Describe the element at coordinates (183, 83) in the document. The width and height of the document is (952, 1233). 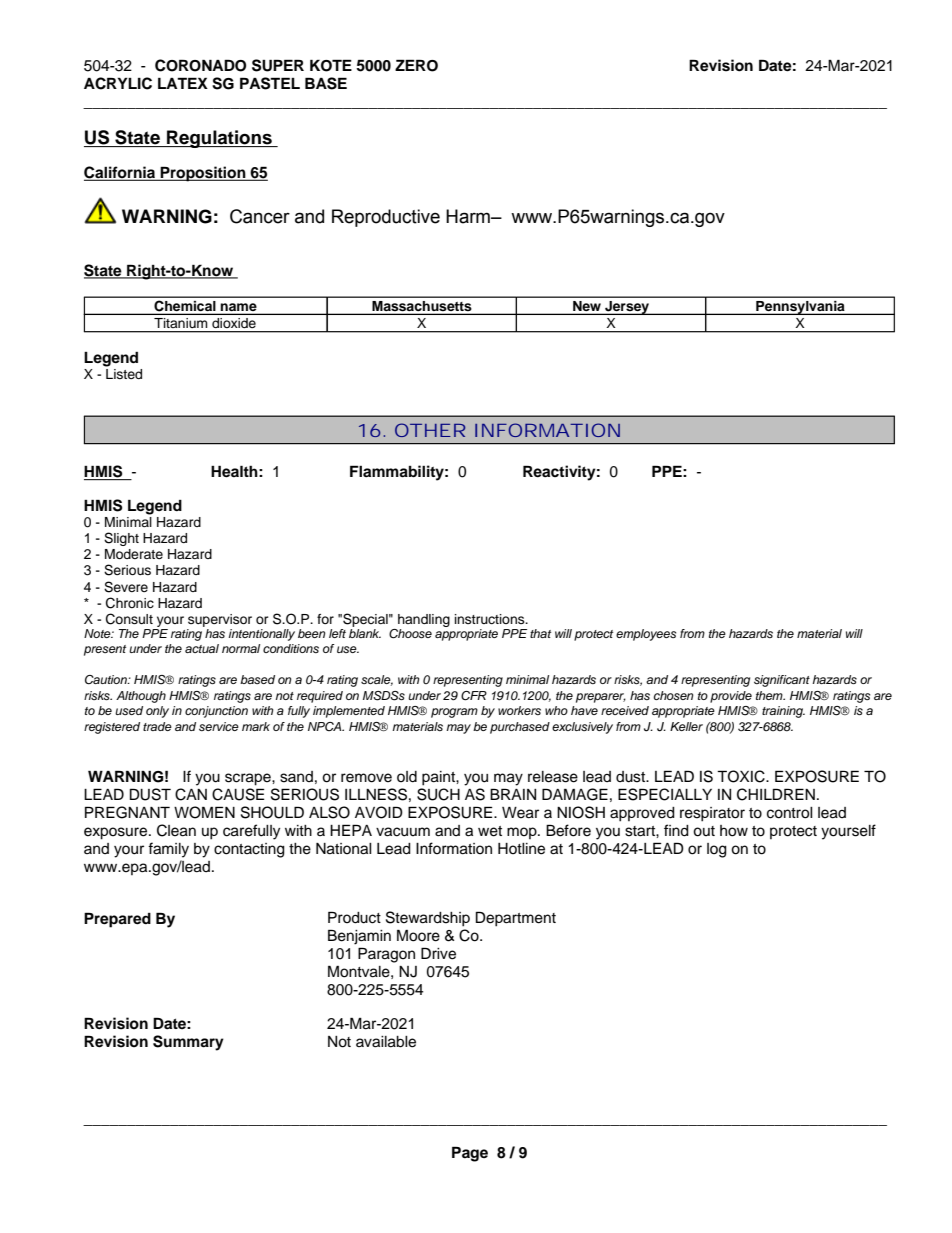
I see `LATEX` at that location.
